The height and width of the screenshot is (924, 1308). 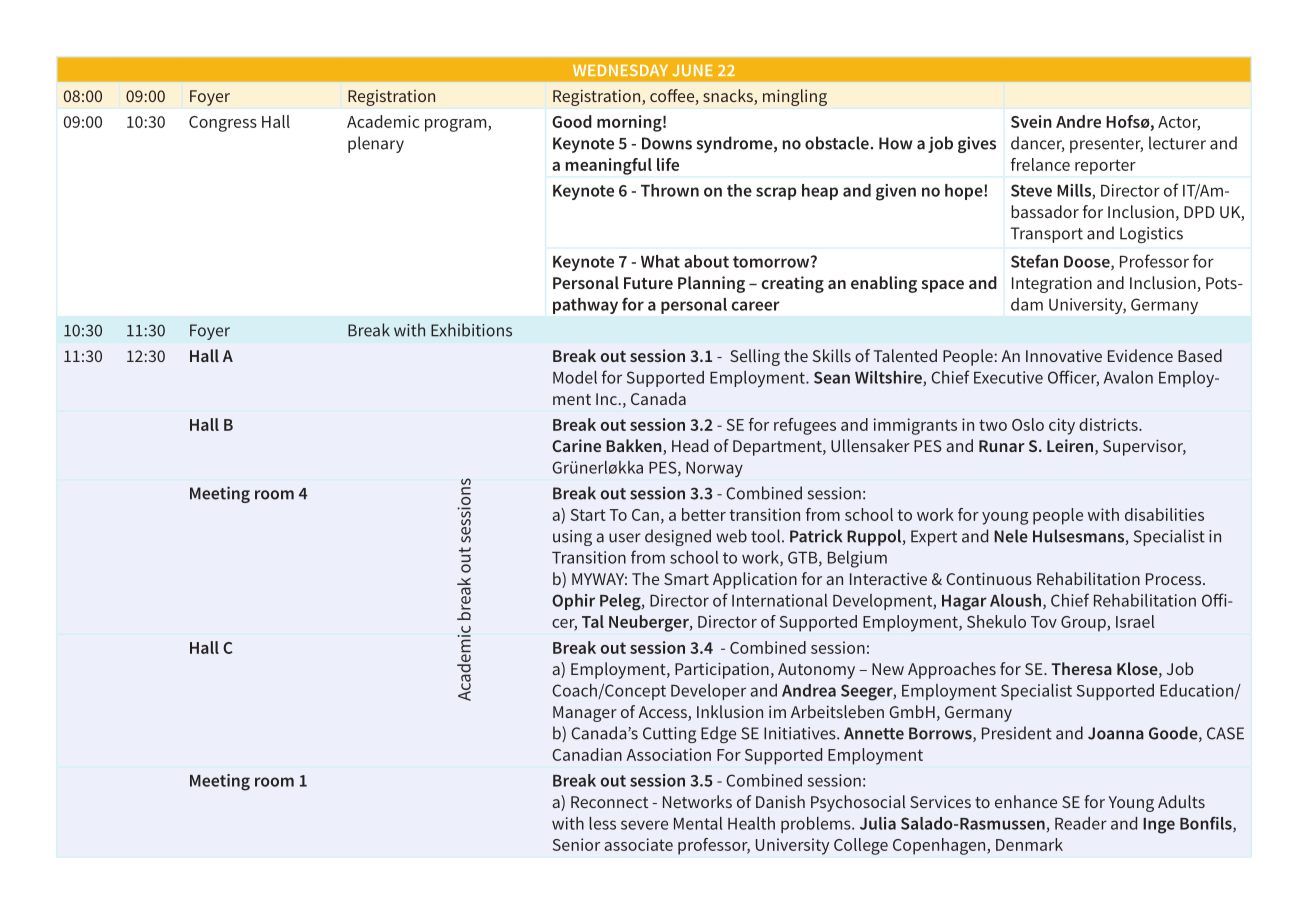 What do you see at coordinates (471, 330) in the screenshot?
I see `Exhibitions` at bounding box center [471, 330].
